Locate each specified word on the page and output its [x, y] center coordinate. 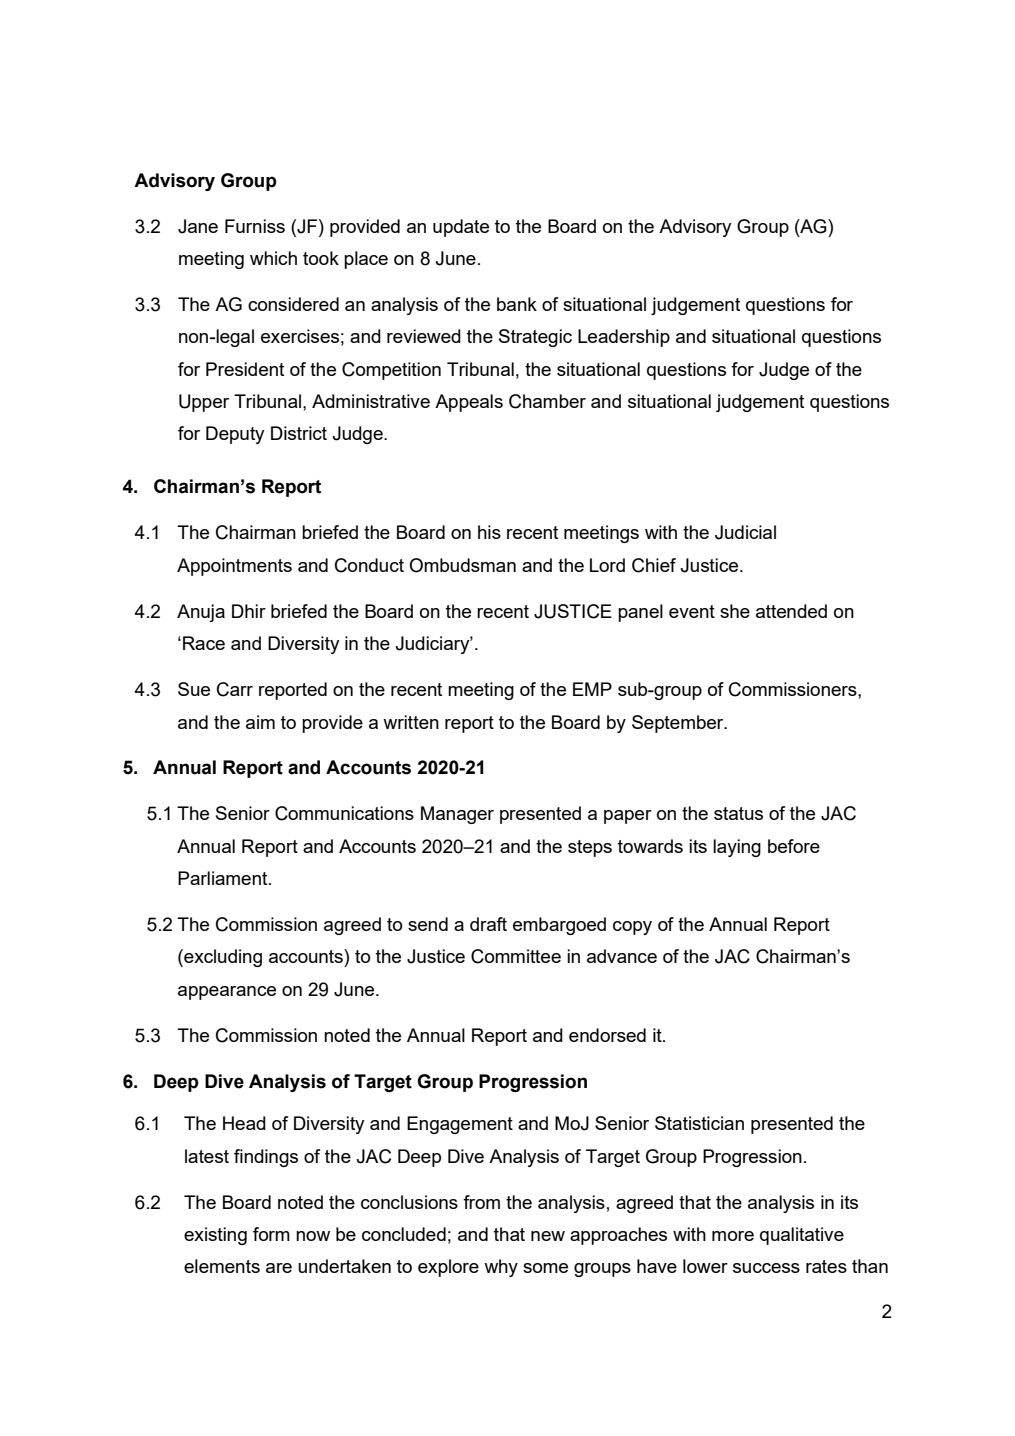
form [271, 1234]
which [273, 258]
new [548, 1236]
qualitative [802, 1236]
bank [517, 304]
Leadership [624, 338]
